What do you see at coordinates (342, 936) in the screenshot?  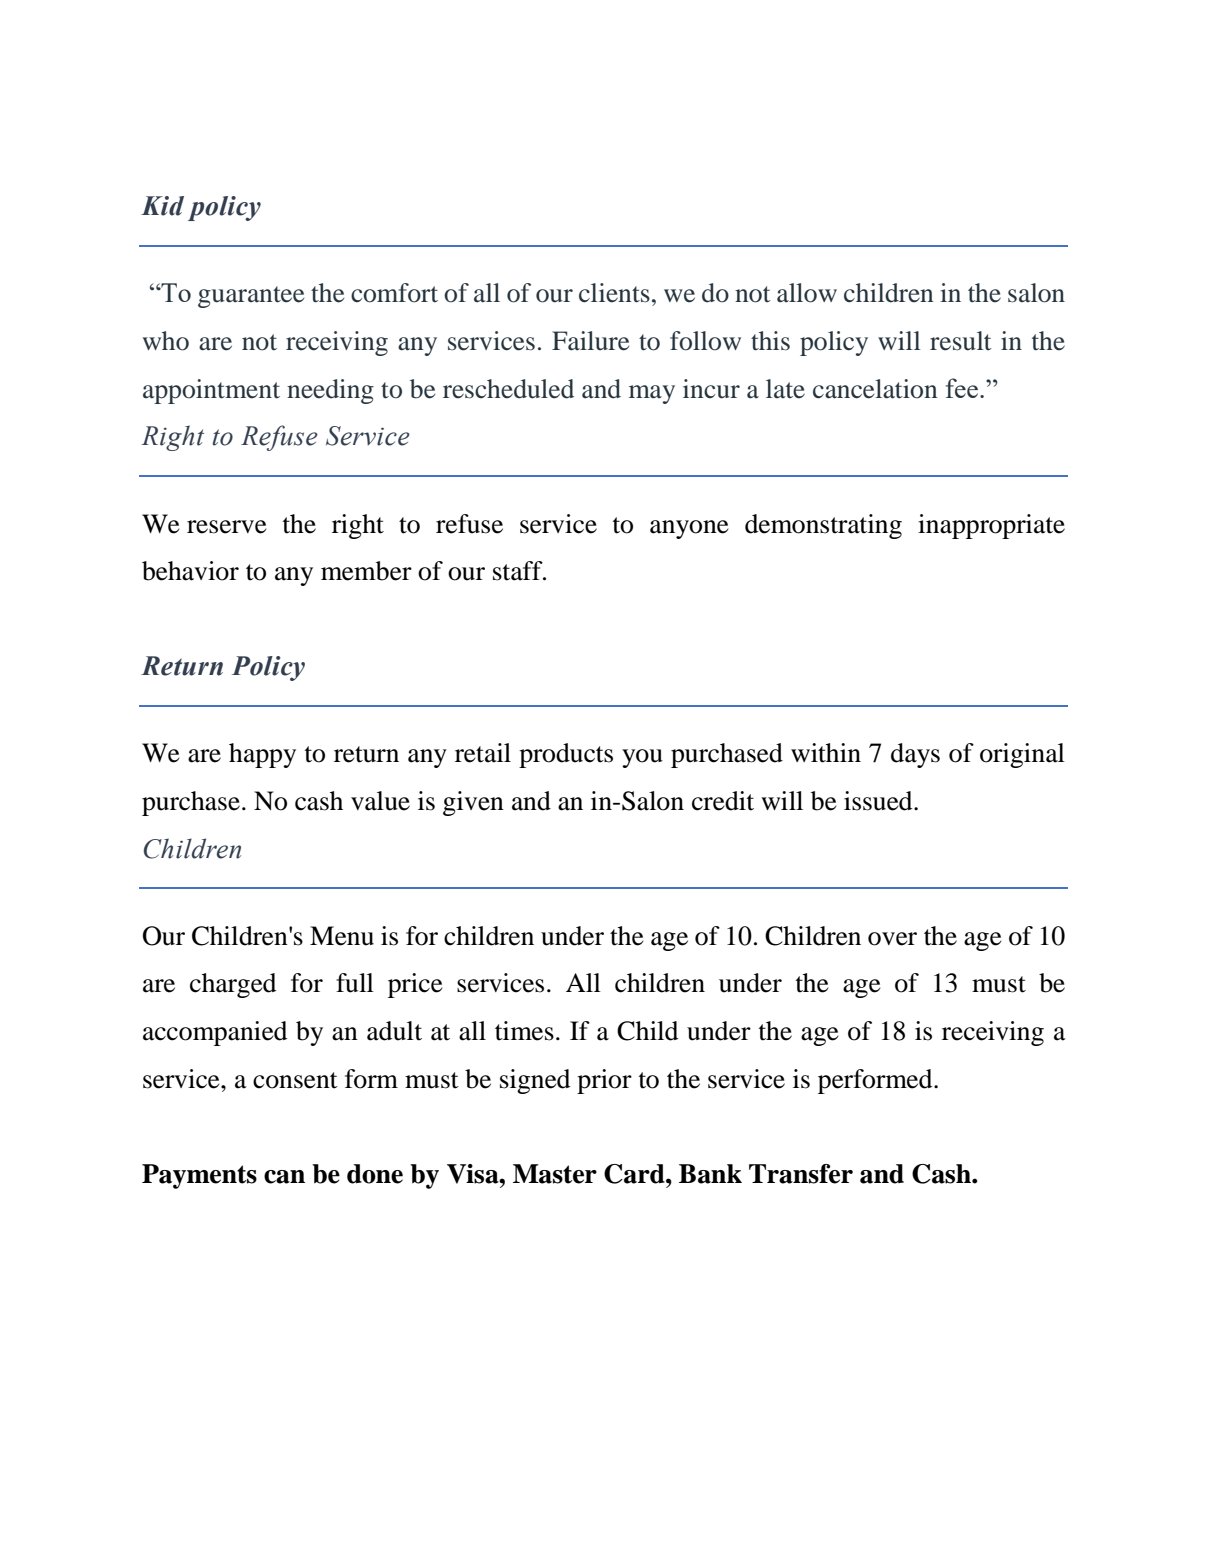 I see `Menu` at bounding box center [342, 936].
